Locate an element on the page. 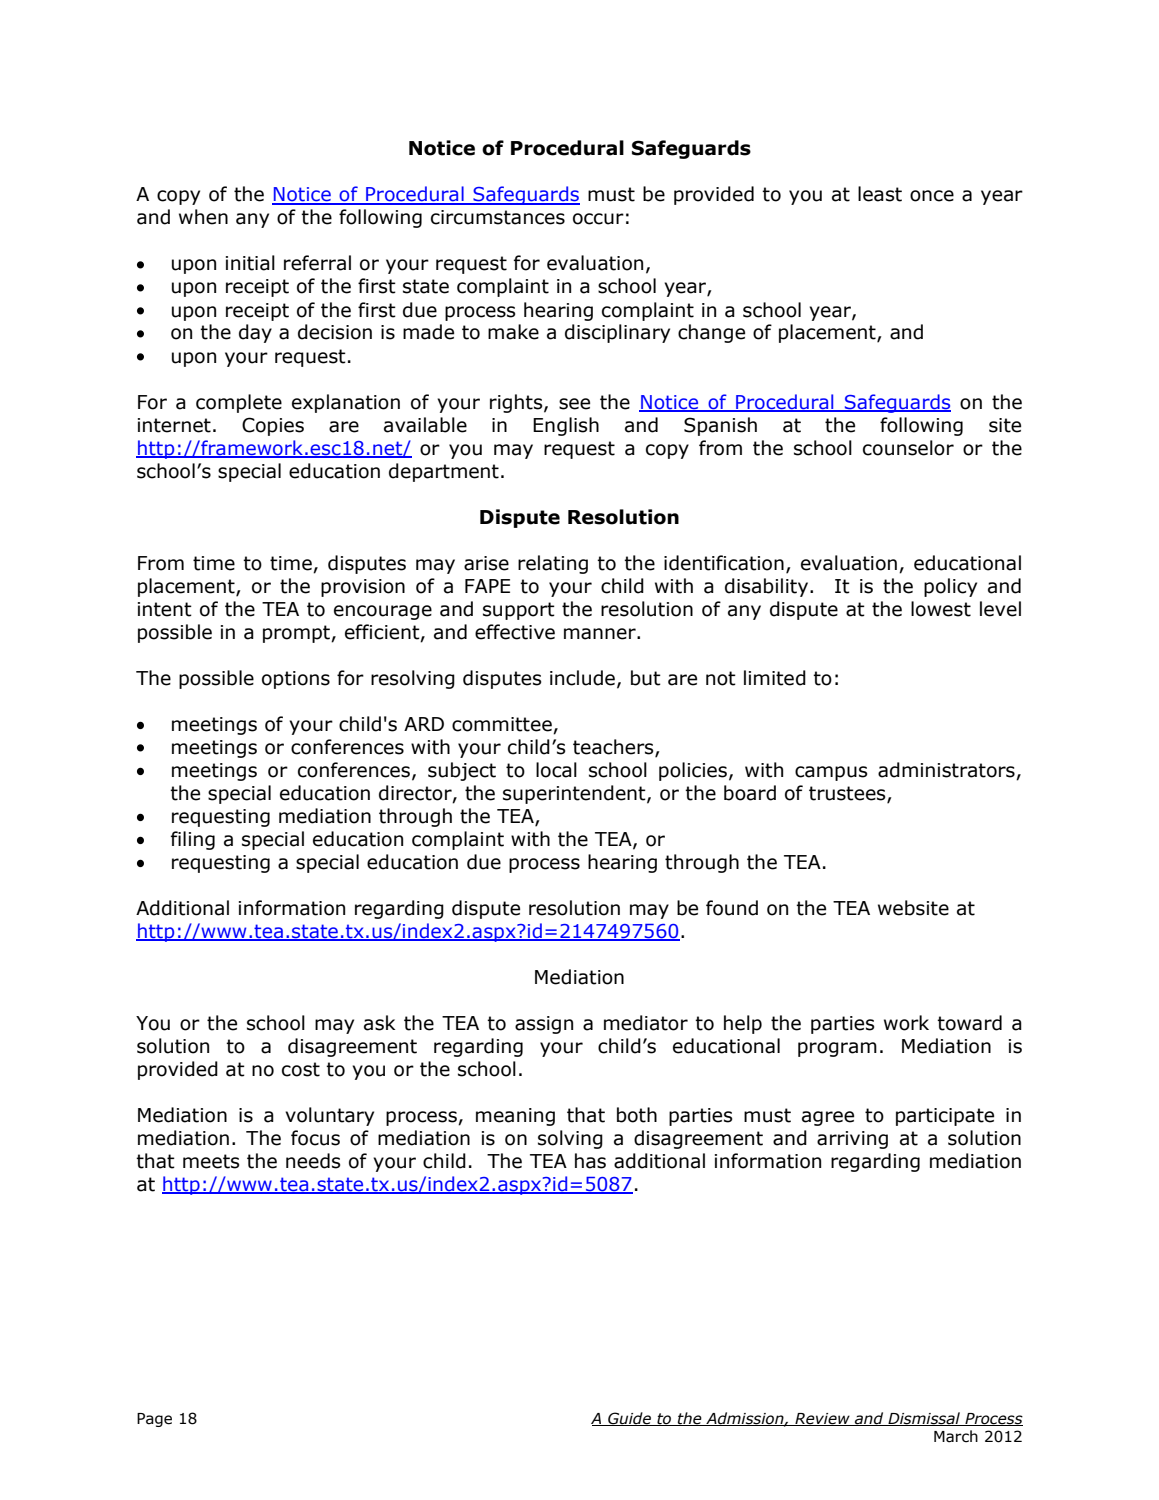  filing is located at coordinates (193, 840).
